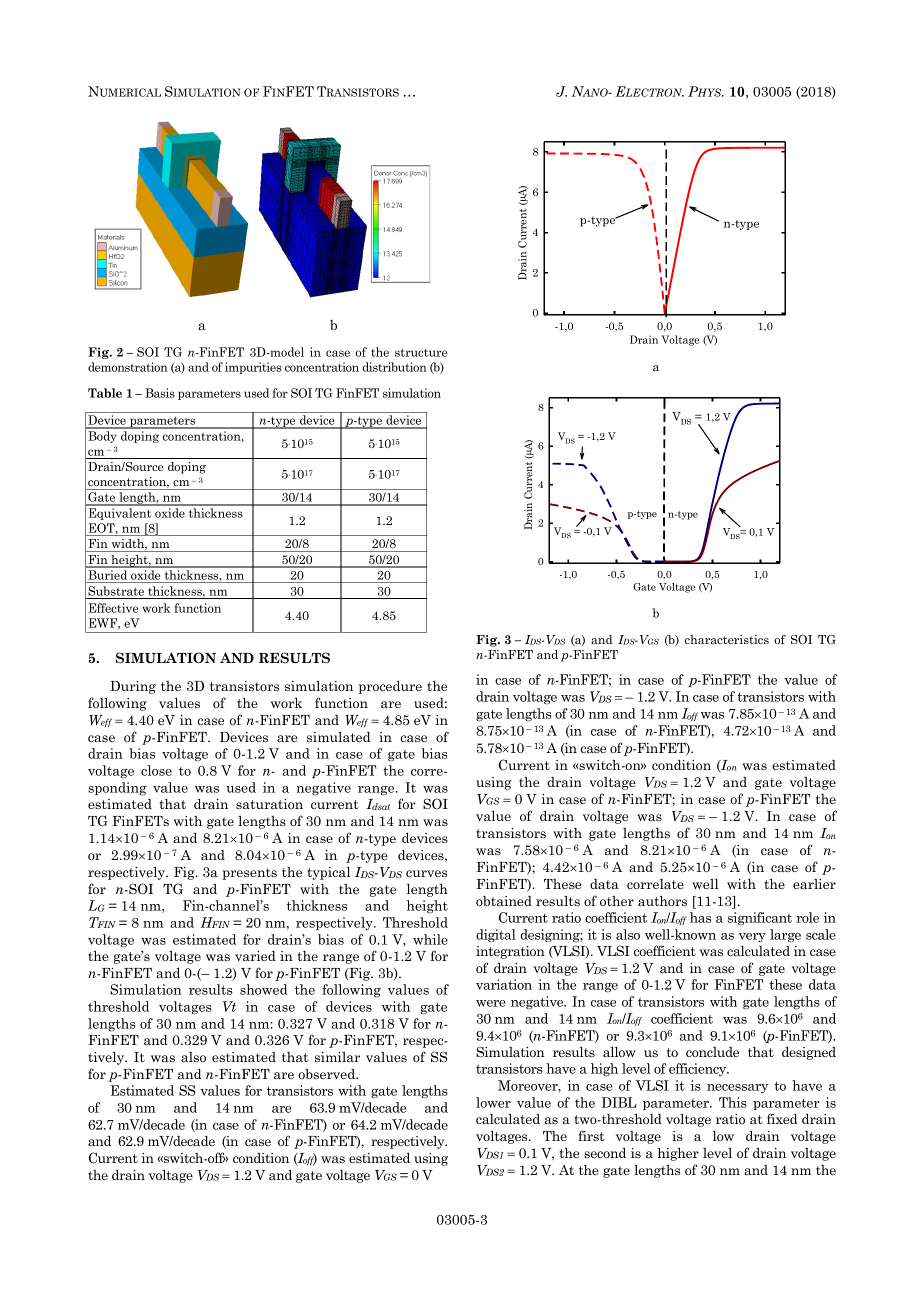 This image has height=1308, width=924. What do you see at coordinates (394, 367) in the image?
I see `distribution` at bounding box center [394, 367].
